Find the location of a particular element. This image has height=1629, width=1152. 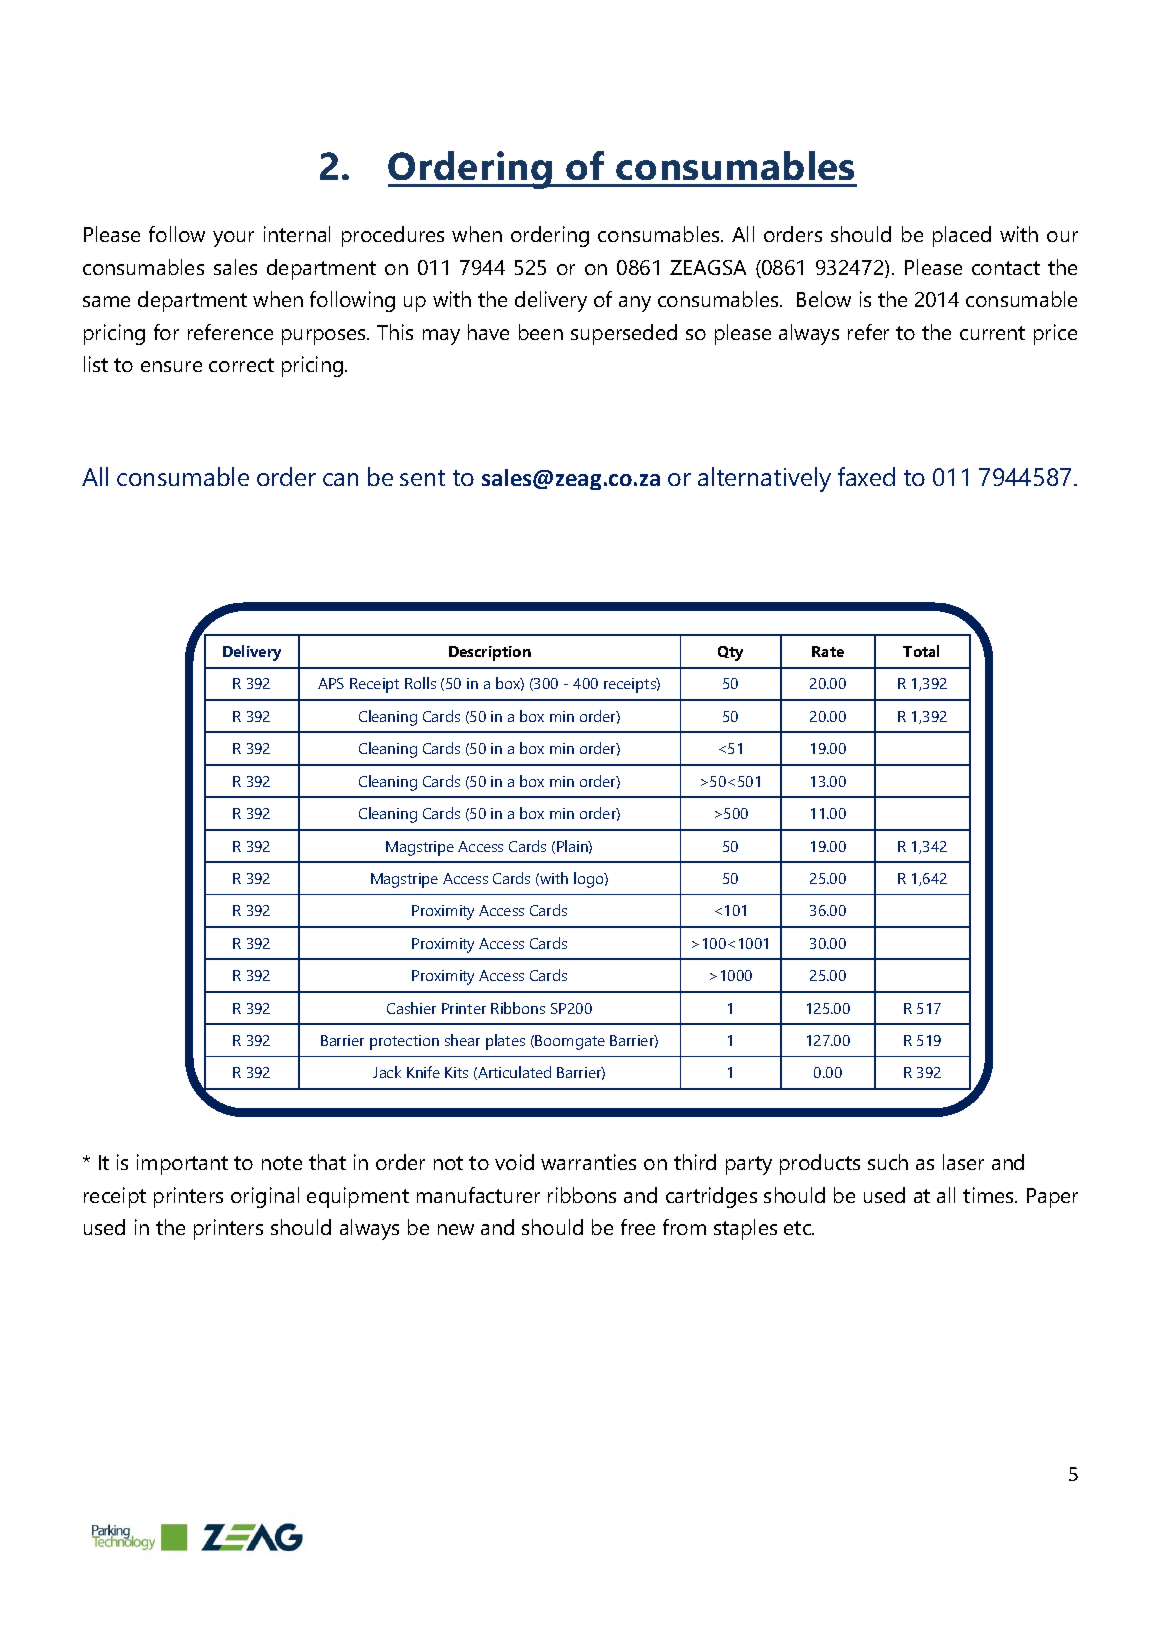

original is located at coordinates (265, 1197).
